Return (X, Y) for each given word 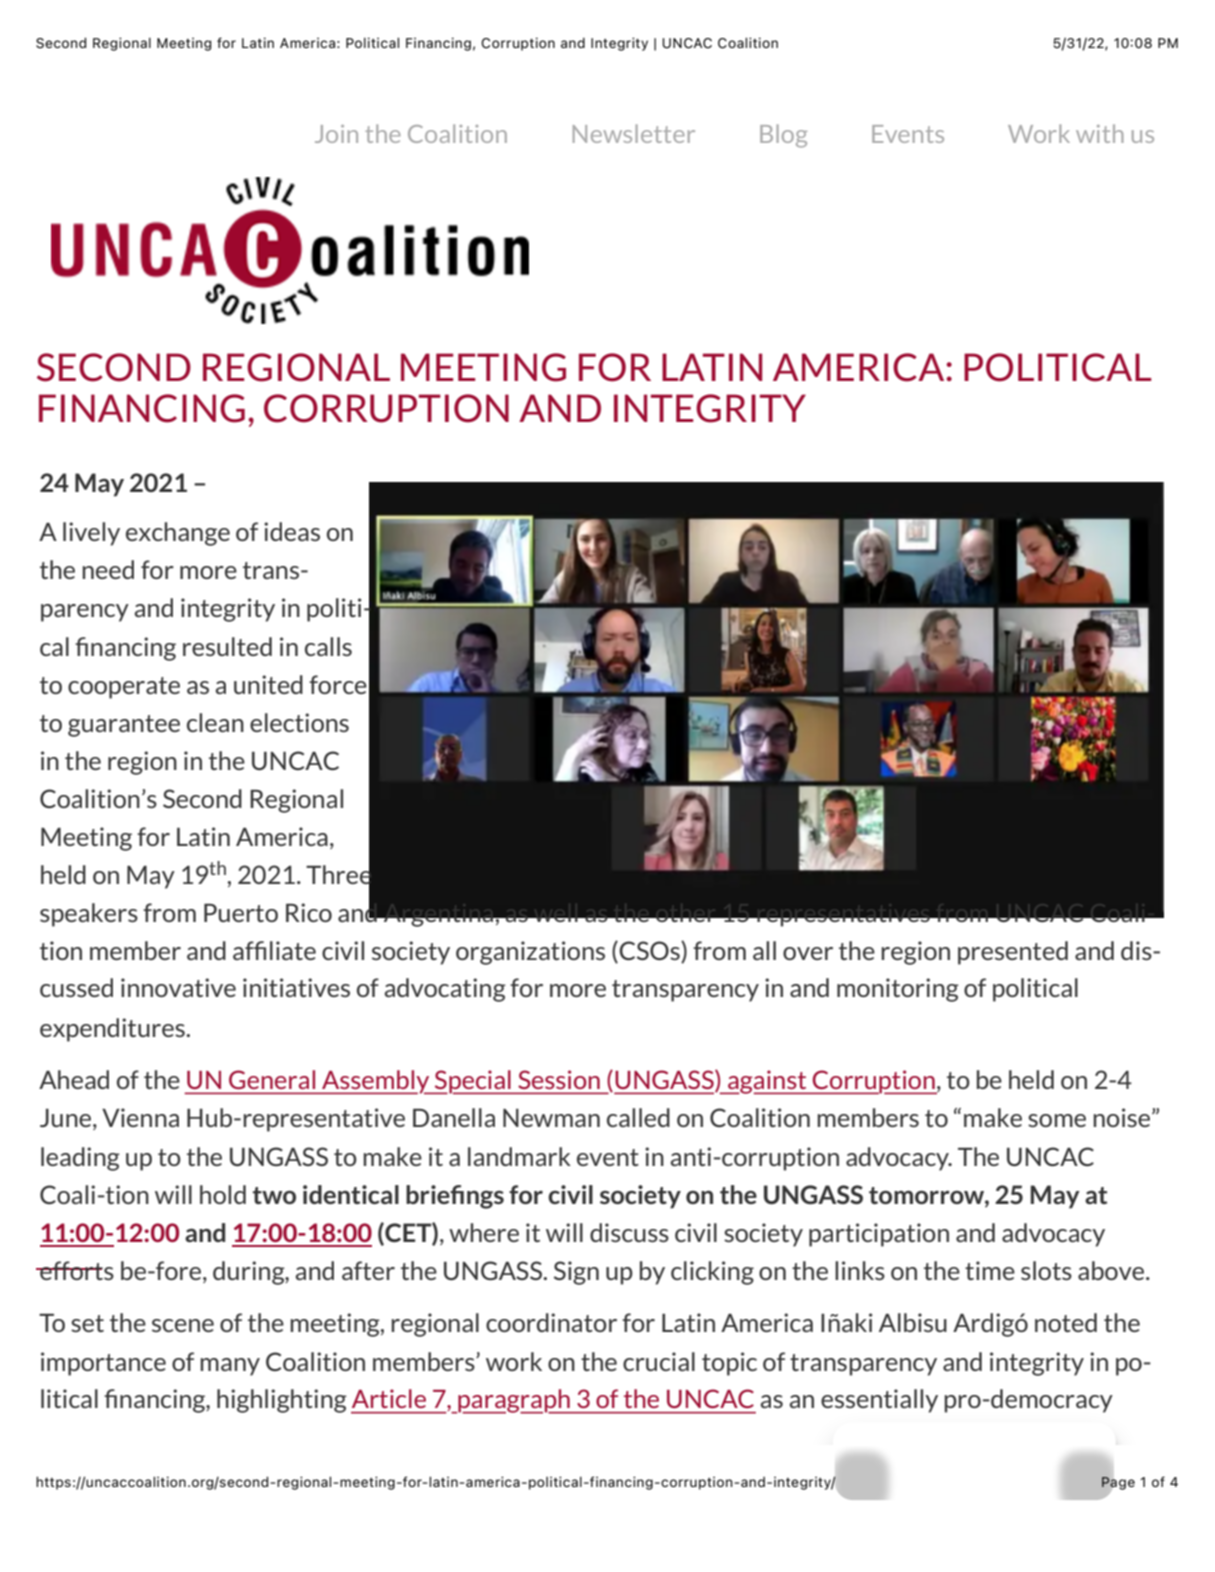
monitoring (898, 990)
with (1100, 133)
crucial (659, 1361)
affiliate (274, 950)
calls (328, 646)
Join (336, 134)
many (230, 1367)
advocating (445, 990)
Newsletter (634, 133)
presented (1013, 953)
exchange (178, 534)
